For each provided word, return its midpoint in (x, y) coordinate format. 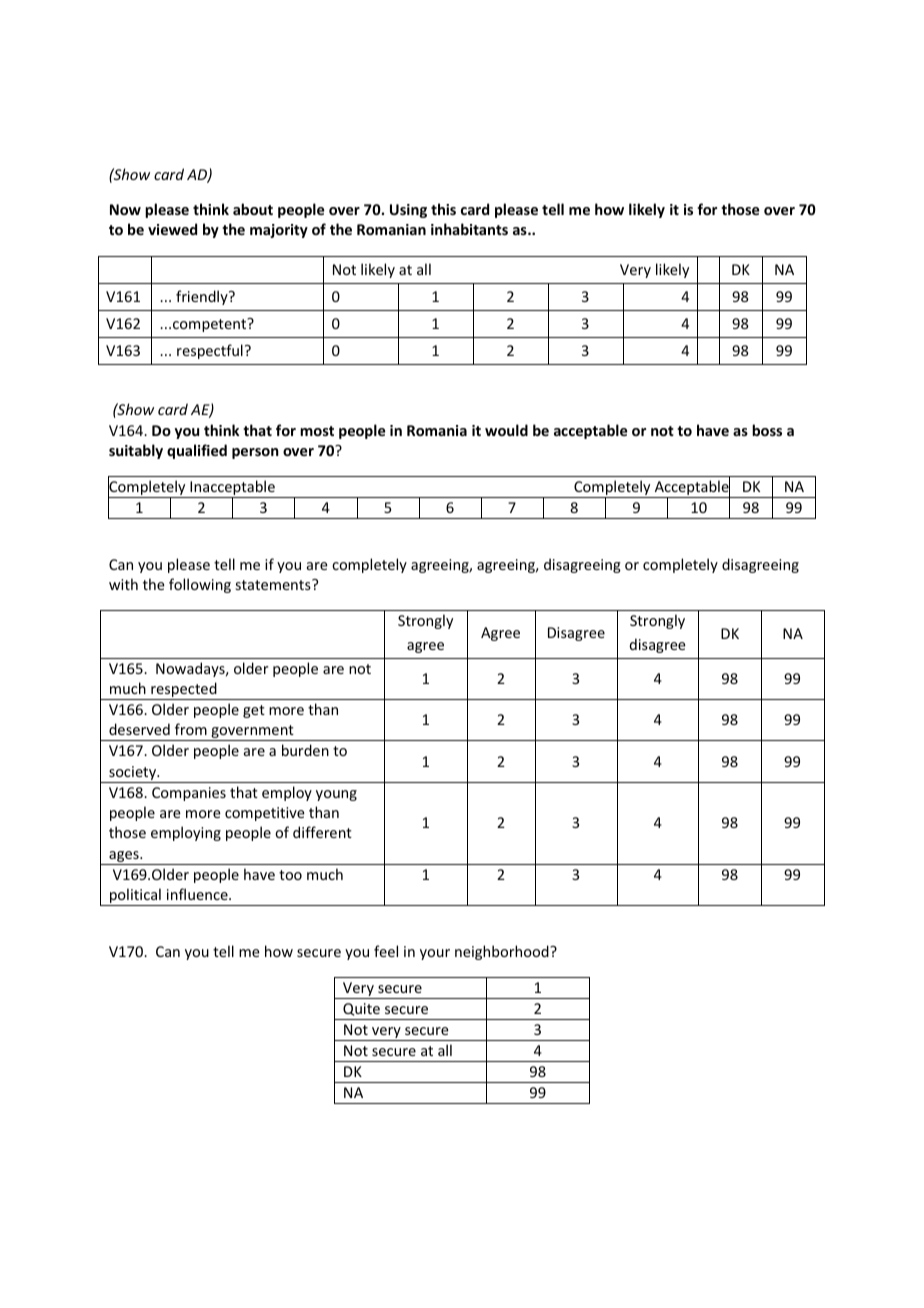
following (200, 585)
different (322, 832)
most (317, 431)
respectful (210, 351)
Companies (189, 794)
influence (198, 894)
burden (305, 750)
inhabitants (469, 229)
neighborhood (503, 952)
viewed (172, 229)
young (336, 795)
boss (767, 430)
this (443, 209)
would (506, 430)
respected (184, 691)
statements (274, 584)
